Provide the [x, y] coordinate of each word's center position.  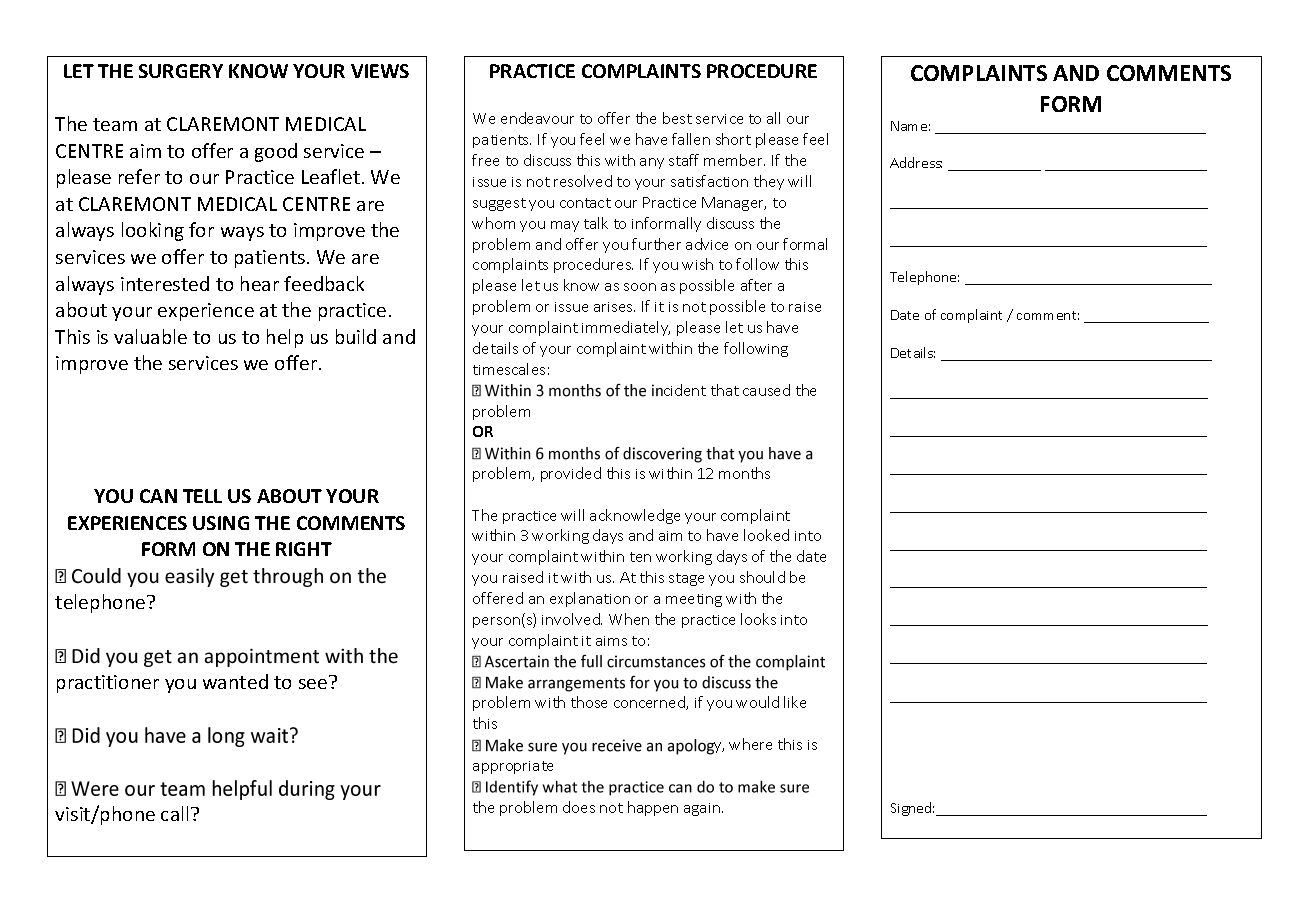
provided [571, 474]
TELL [202, 496]
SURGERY [181, 71]
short [733, 139]
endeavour [537, 118]
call [174, 813]
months [744, 473]
